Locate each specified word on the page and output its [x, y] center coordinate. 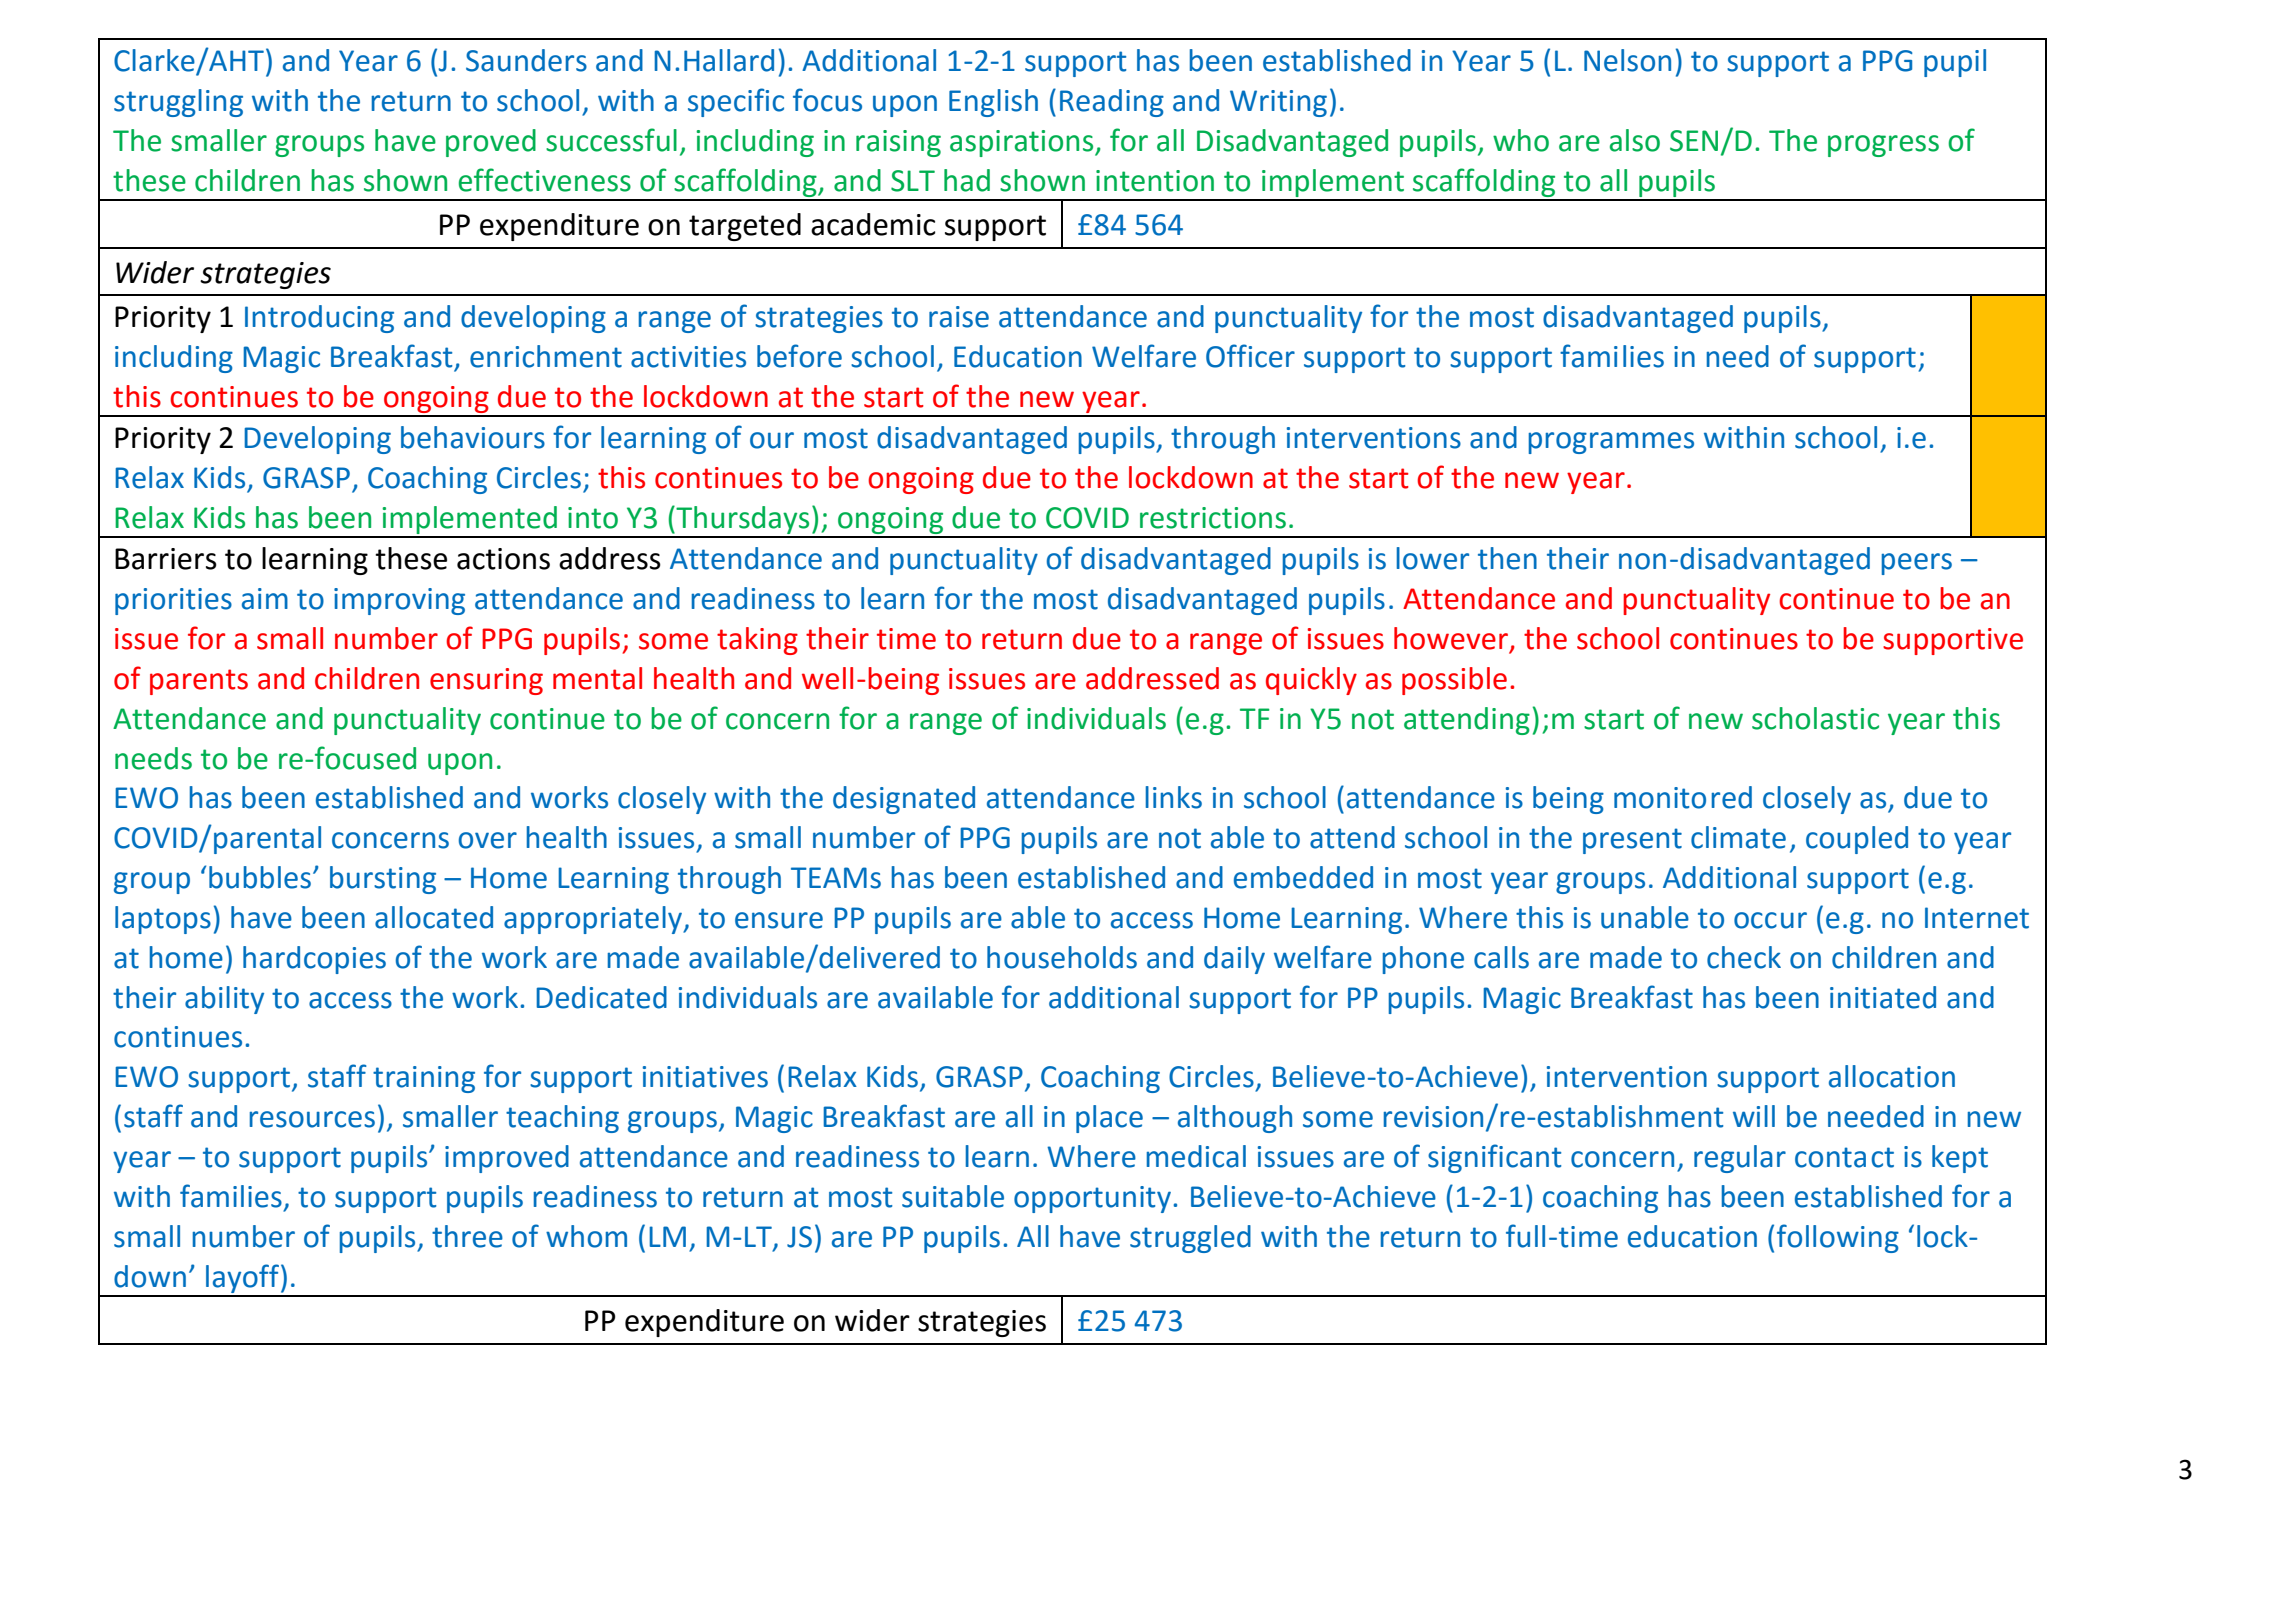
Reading [1112, 103]
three [467, 1236]
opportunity [1092, 1199]
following [1838, 1238]
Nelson [1627, 60]
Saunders [526, 60]
